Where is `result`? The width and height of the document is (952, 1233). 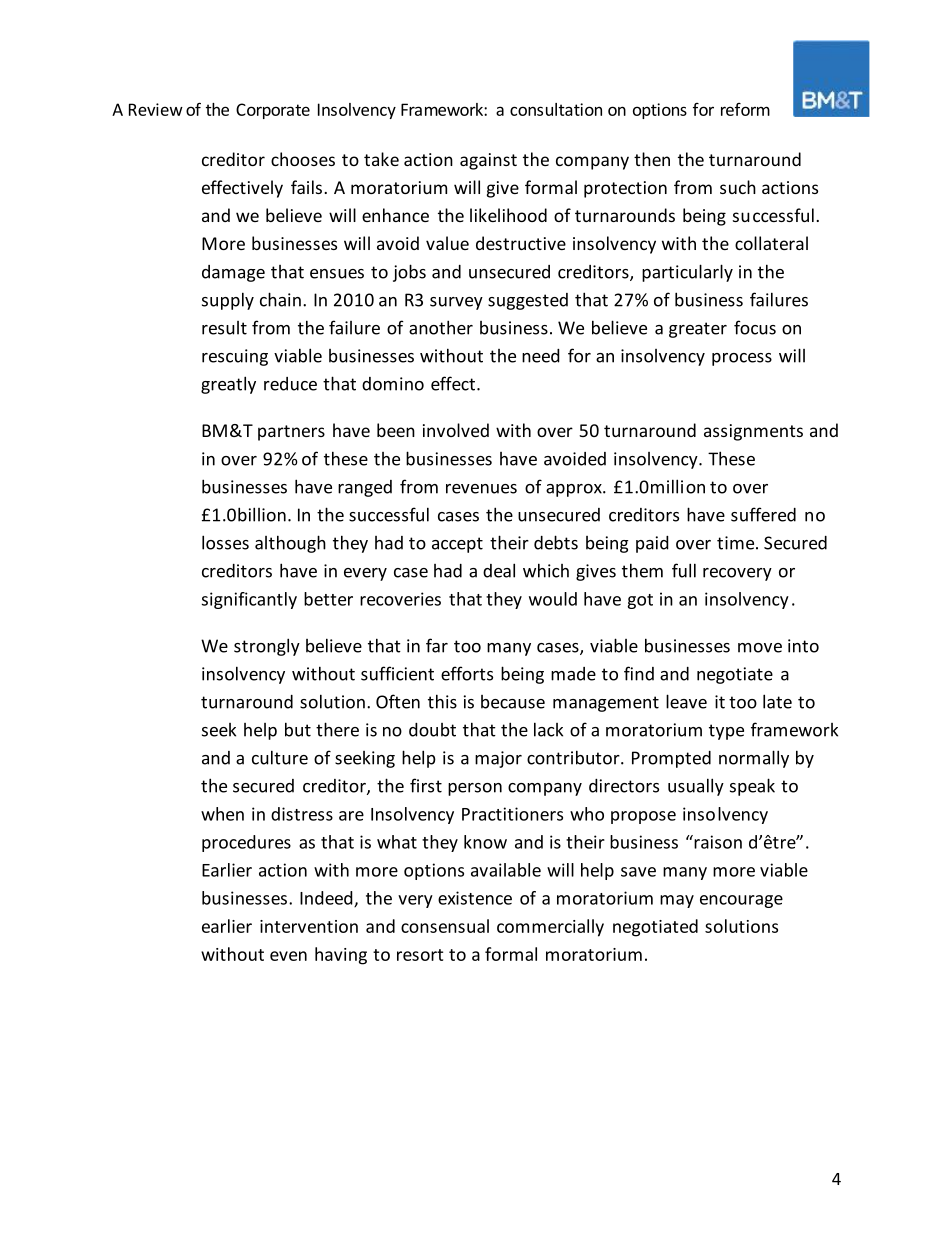 result is located at coordinates (224, 328).
